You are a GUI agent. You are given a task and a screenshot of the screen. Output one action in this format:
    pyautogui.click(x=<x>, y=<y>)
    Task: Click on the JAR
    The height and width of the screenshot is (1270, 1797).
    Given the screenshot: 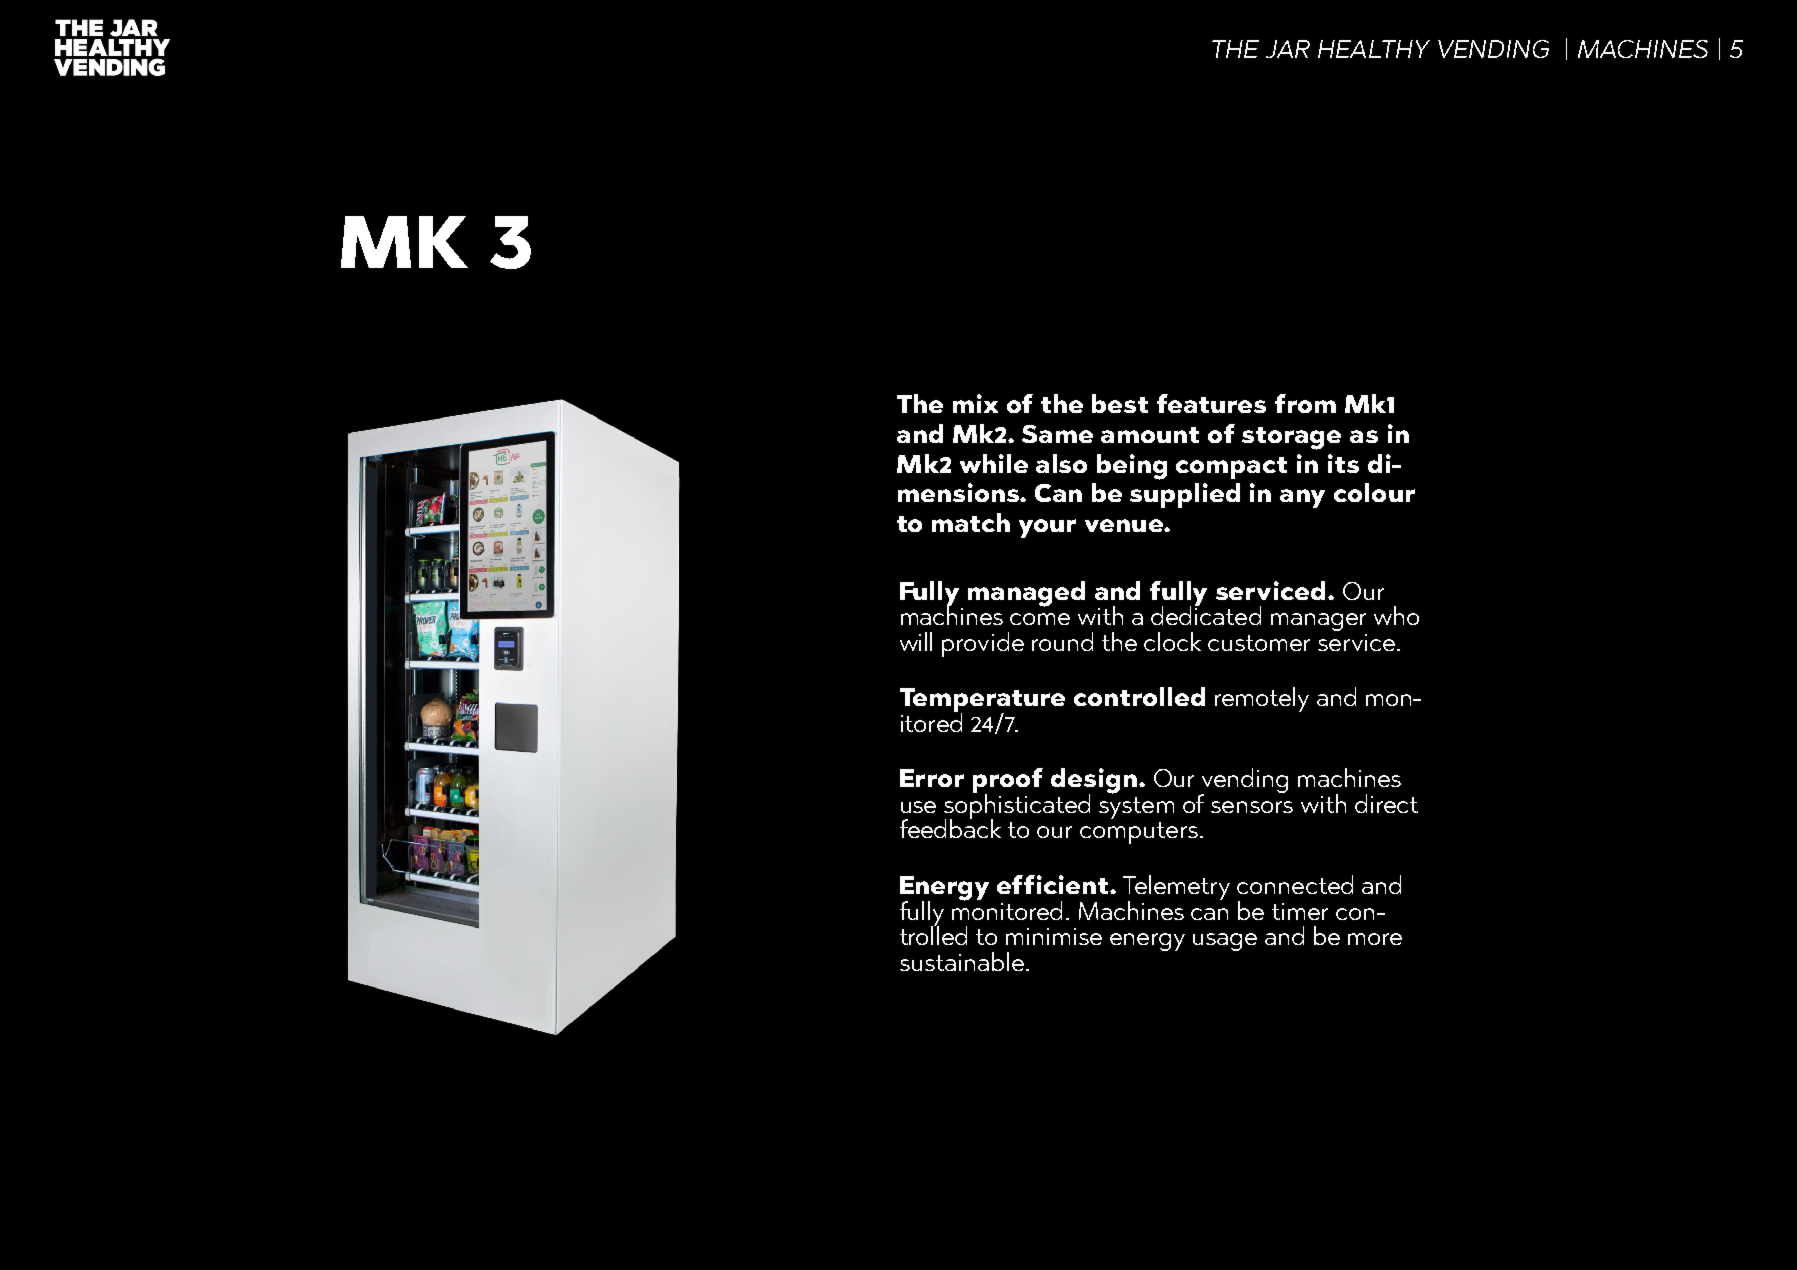 What is the action you would take?
    pyautogui.click(x=1288, y=49)
